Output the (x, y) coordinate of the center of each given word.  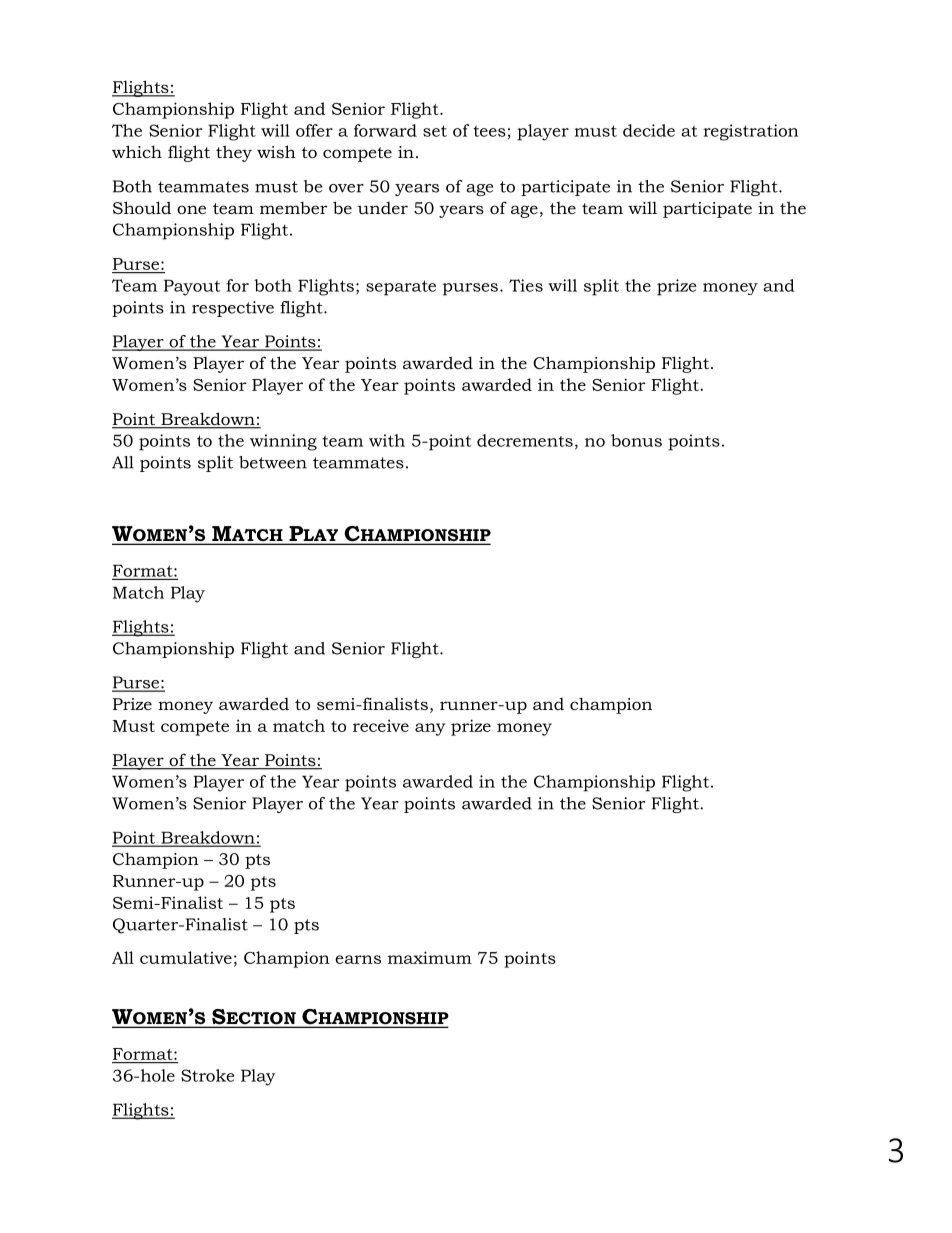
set (435, 131)
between (273, 462)
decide (649, 130)
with (387, 440)
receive (381, 725)
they (234, 153)
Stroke (207, 1075)
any (430, 729)
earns (358, 959)
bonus (636, 440)
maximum (430, 957)
